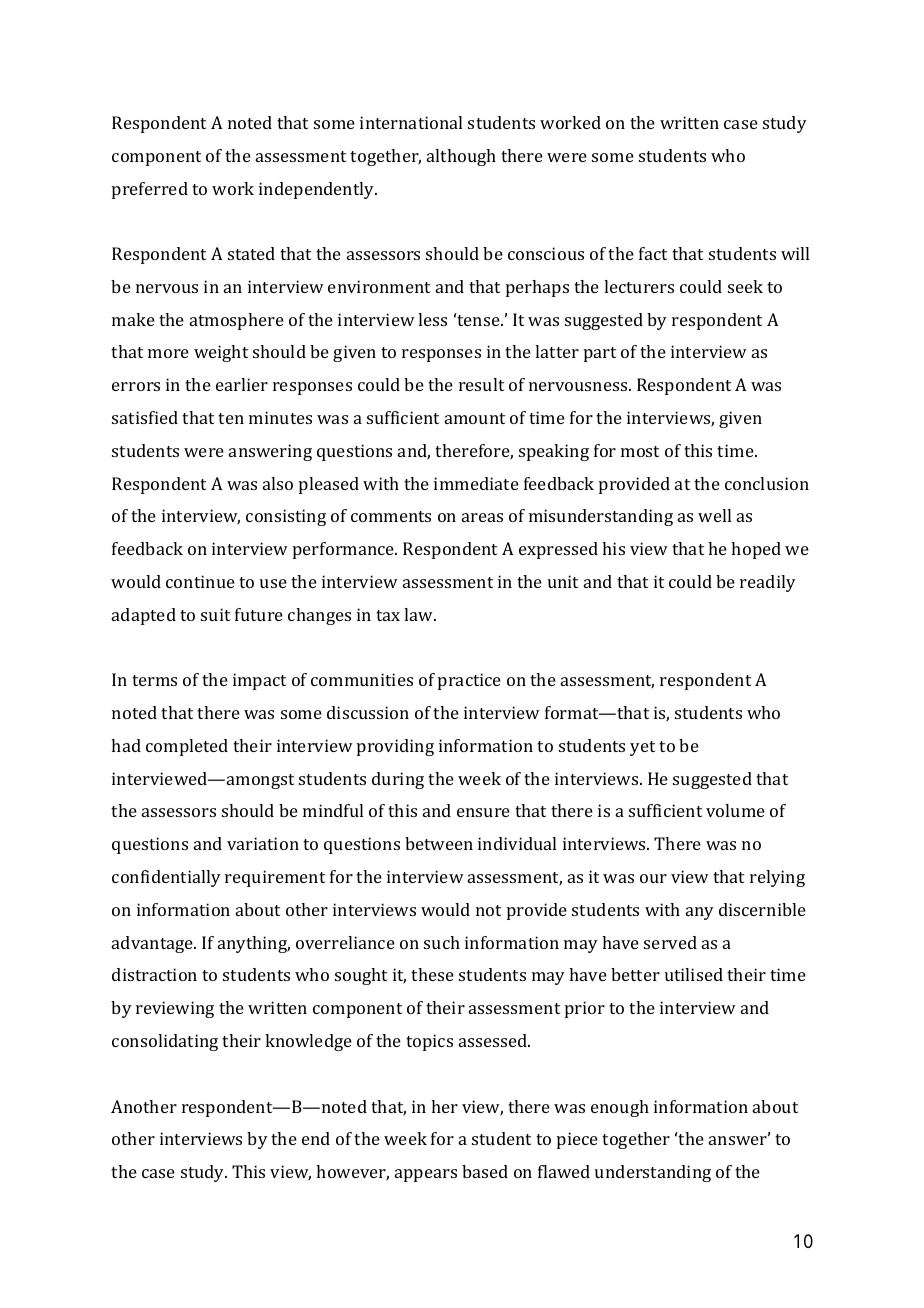 This screenshot has width=924, height=1308. What do you see at coordinates (461, 157) in the screenshot?
I see `although` at bounding box center [461, 157].
